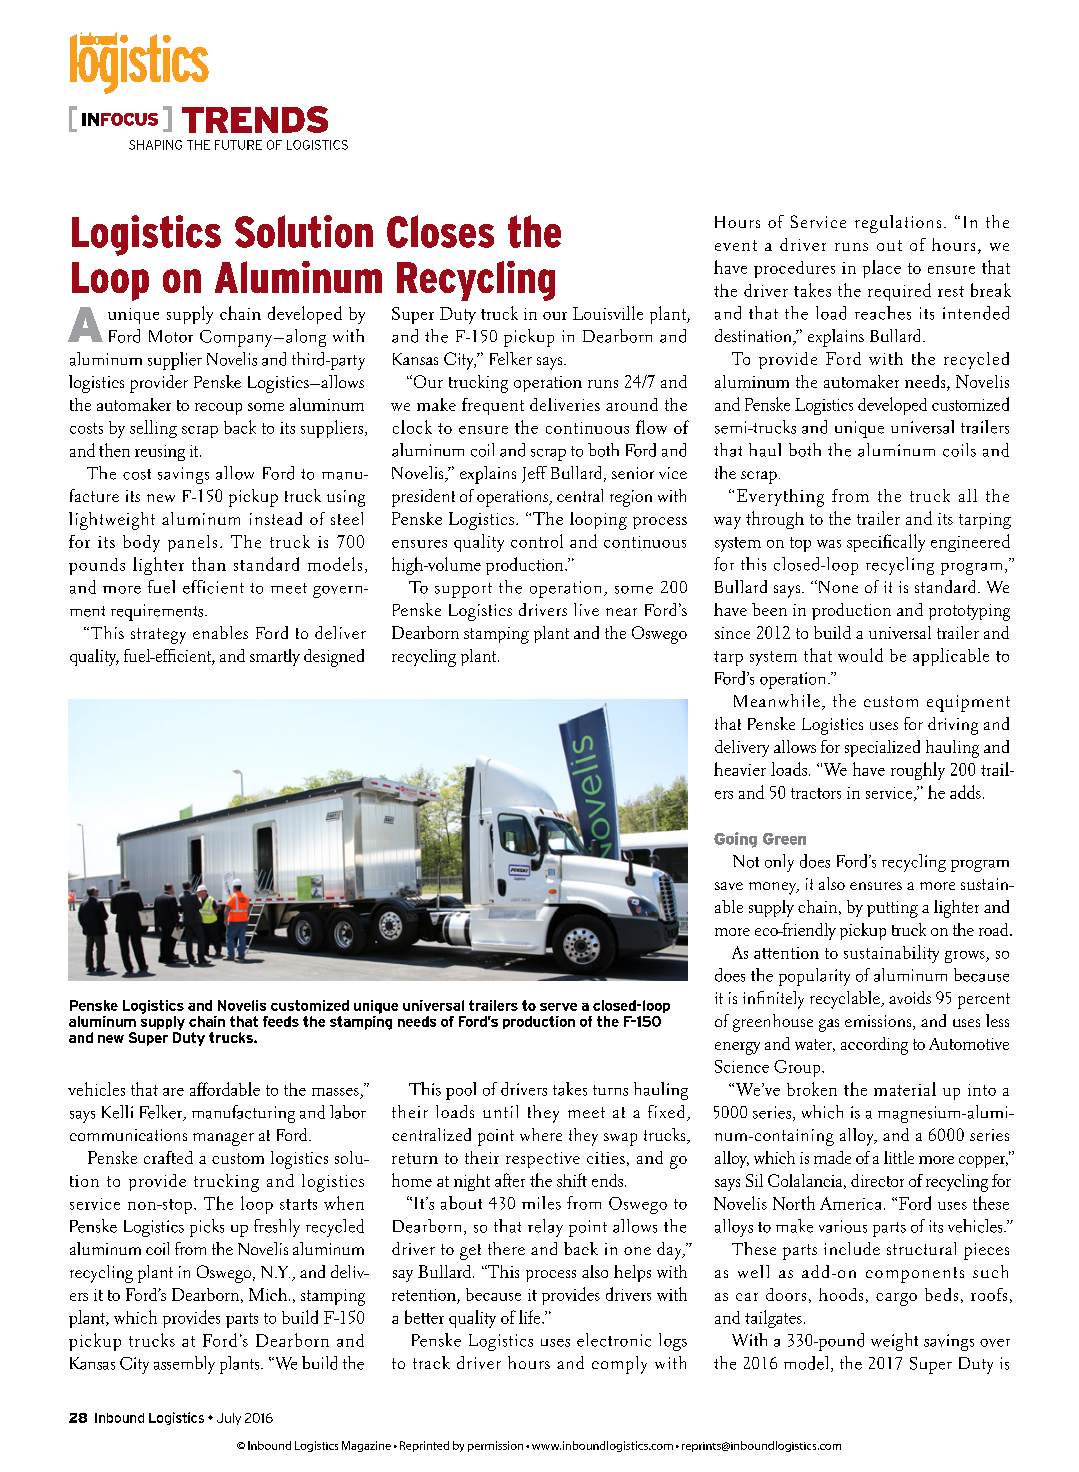  What do you see at coordinates (238, 145) in the image?
I see `FUTURE` at bounding box center [238, 145].
